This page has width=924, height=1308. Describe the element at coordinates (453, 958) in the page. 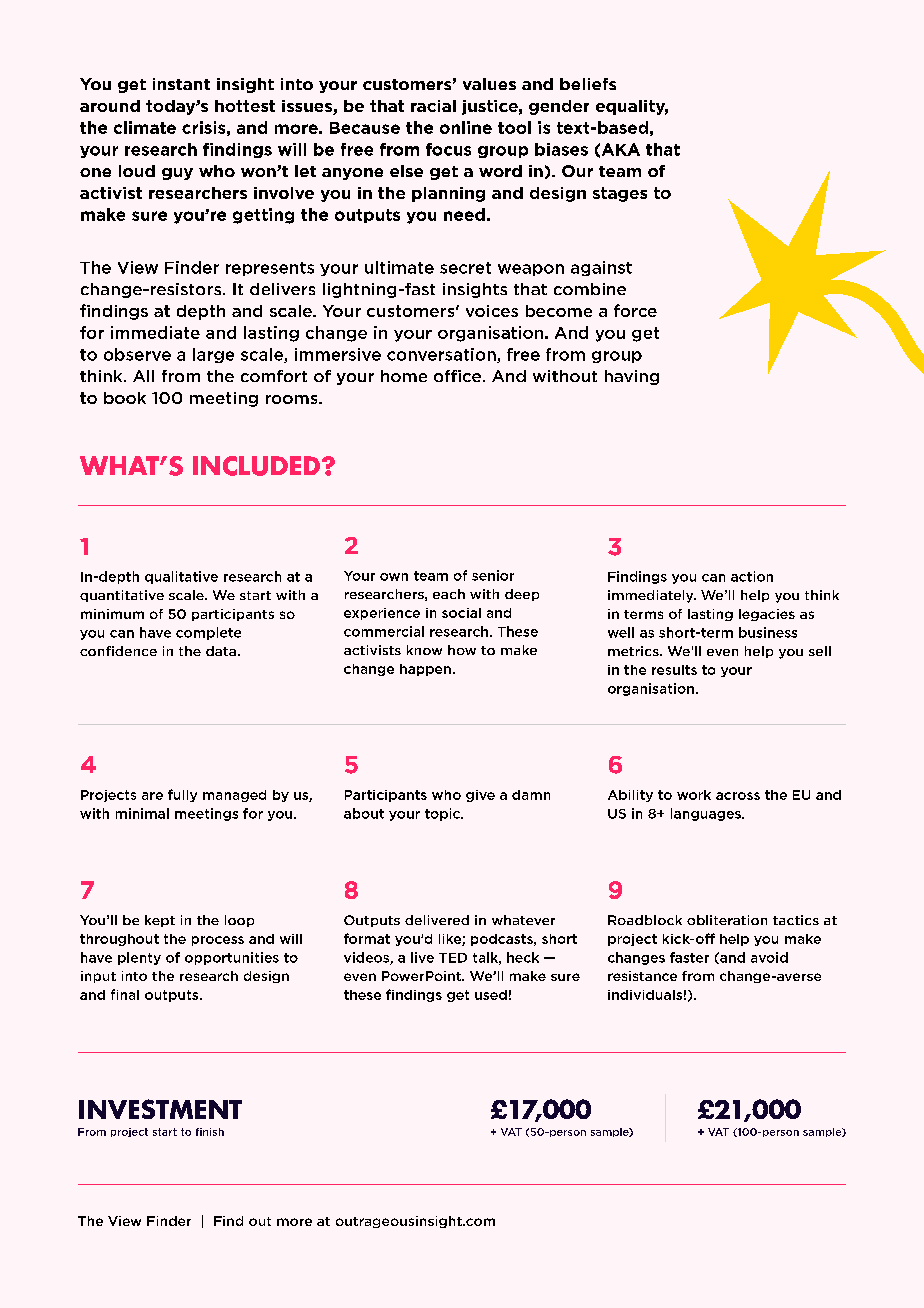

I see `TED` at that location.
